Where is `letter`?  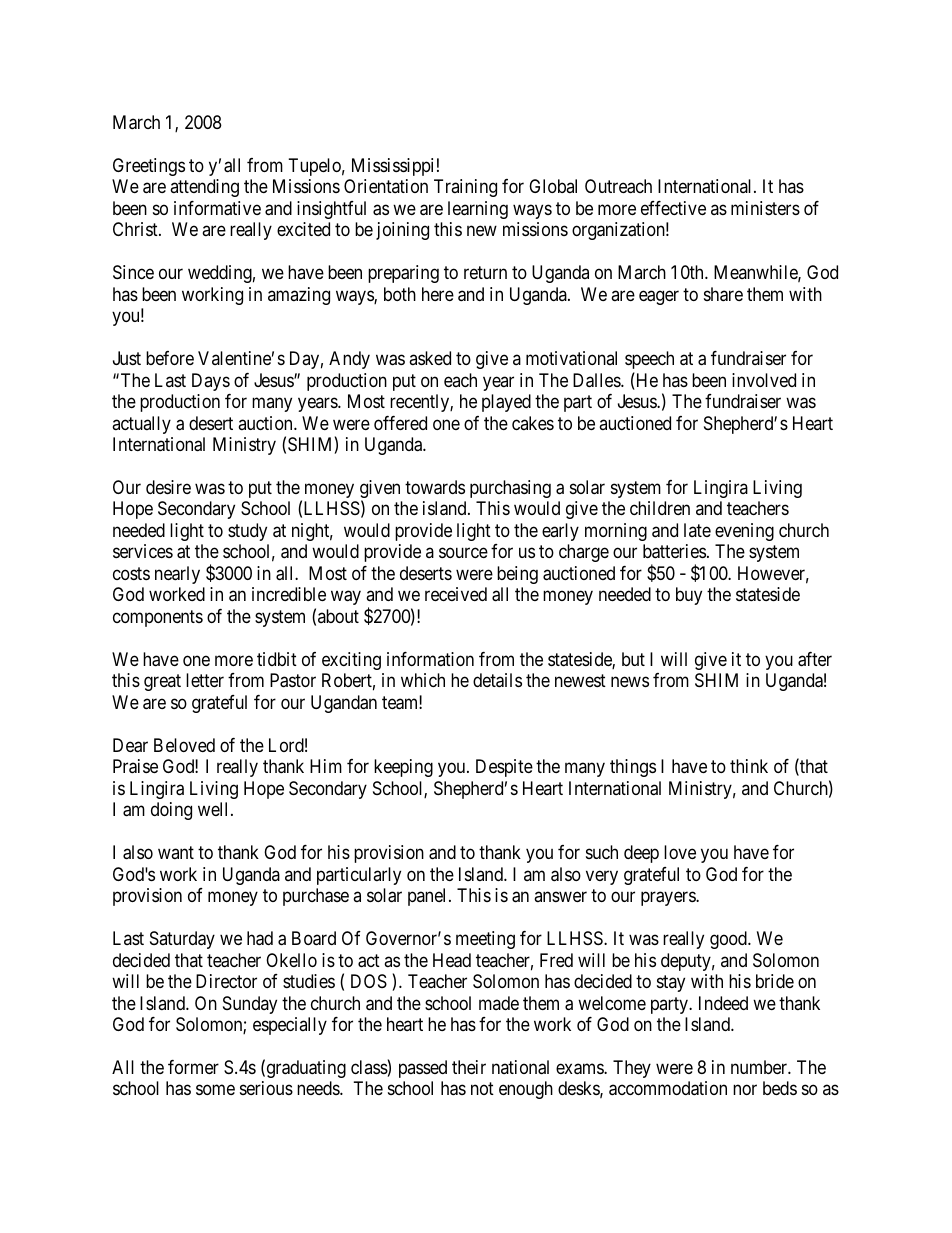 letter is located at coordinates (205, 680).
